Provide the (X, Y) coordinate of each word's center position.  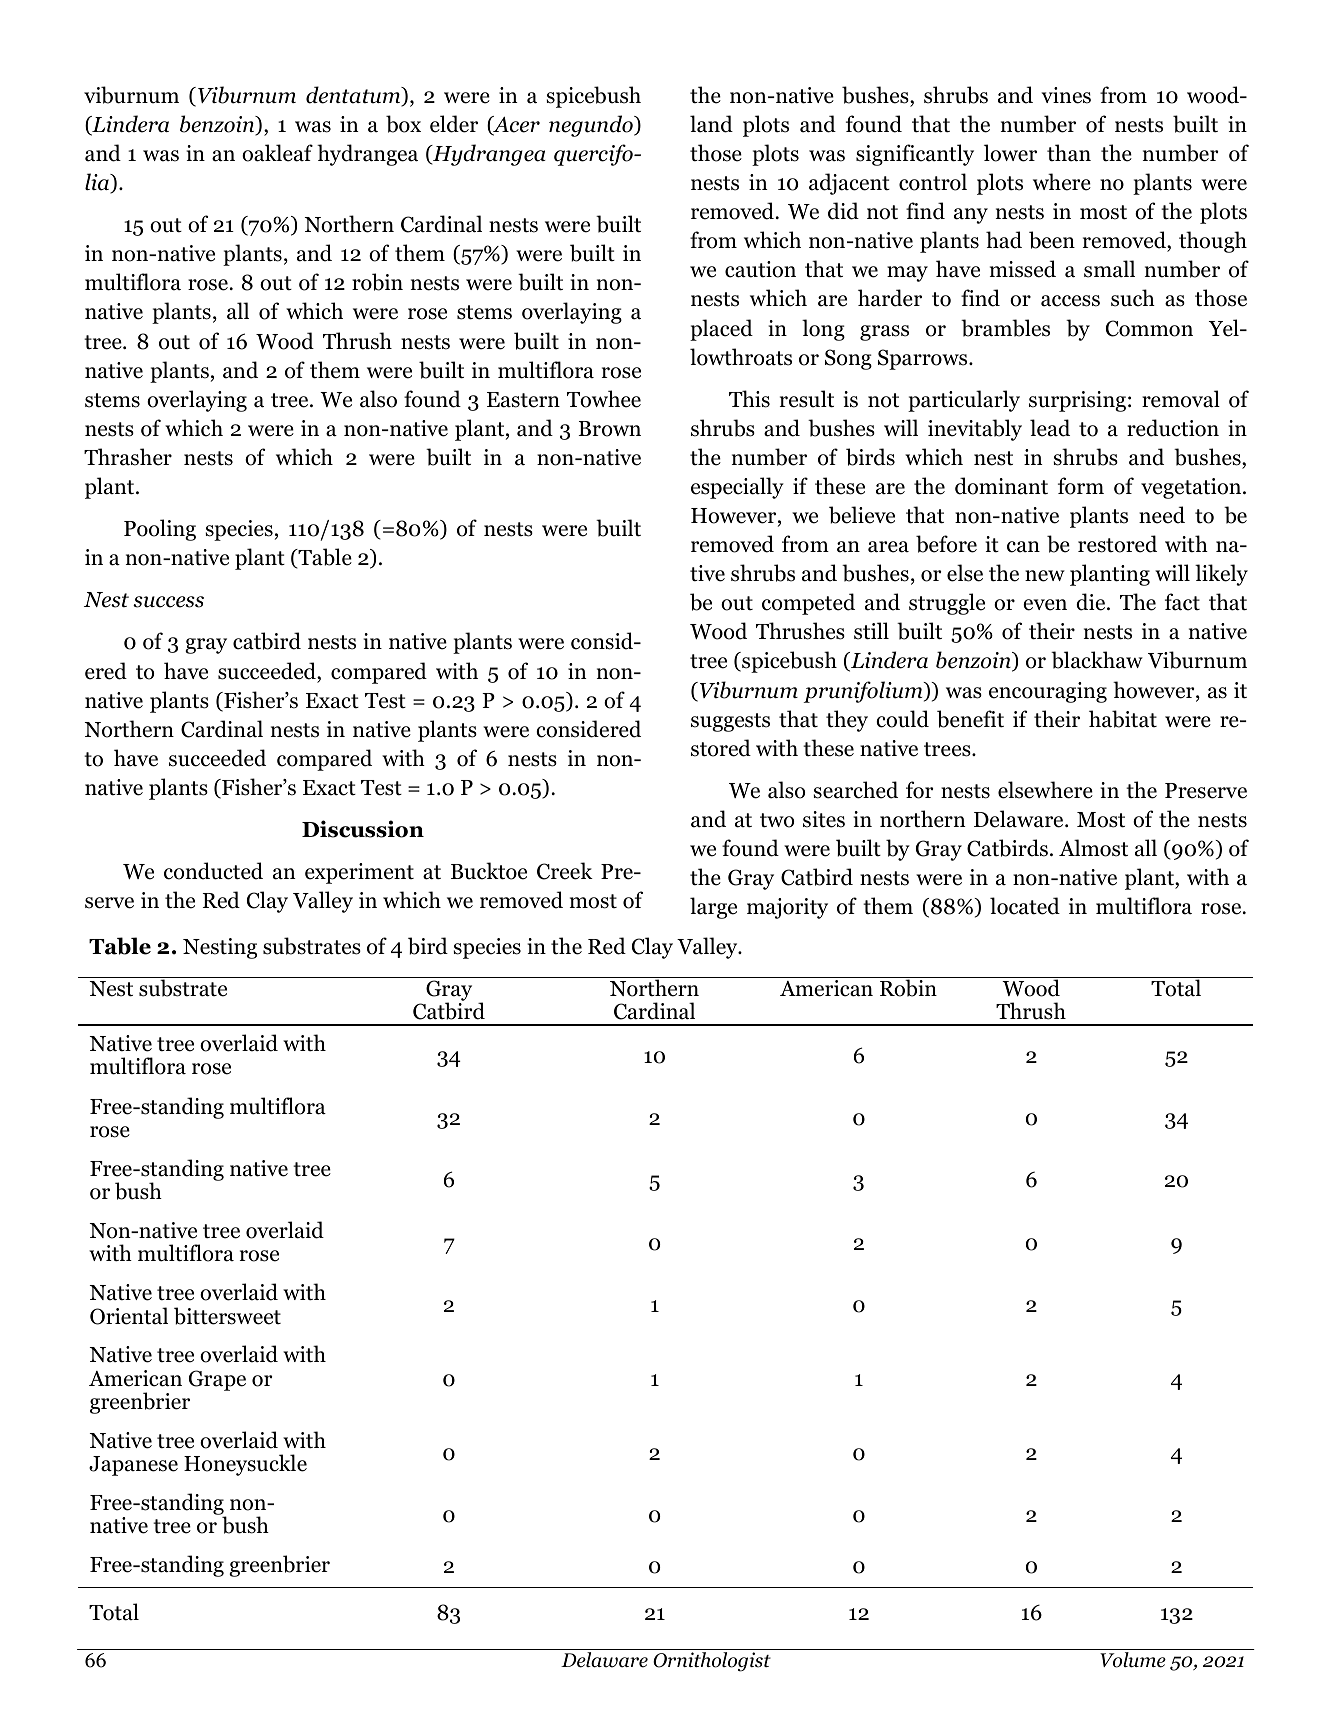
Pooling (160, 530)
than (1069, 153)
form (1081, 486)
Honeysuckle (245, 1465)
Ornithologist (712, 1662)
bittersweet (227, 1316)
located (1025, 906)
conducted (213, 871)
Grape (217, 1380)
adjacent (849, 184)
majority (787, 908)
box (403, 124)
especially (737, 488)
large (713, 908)
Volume (1133, 1660)
